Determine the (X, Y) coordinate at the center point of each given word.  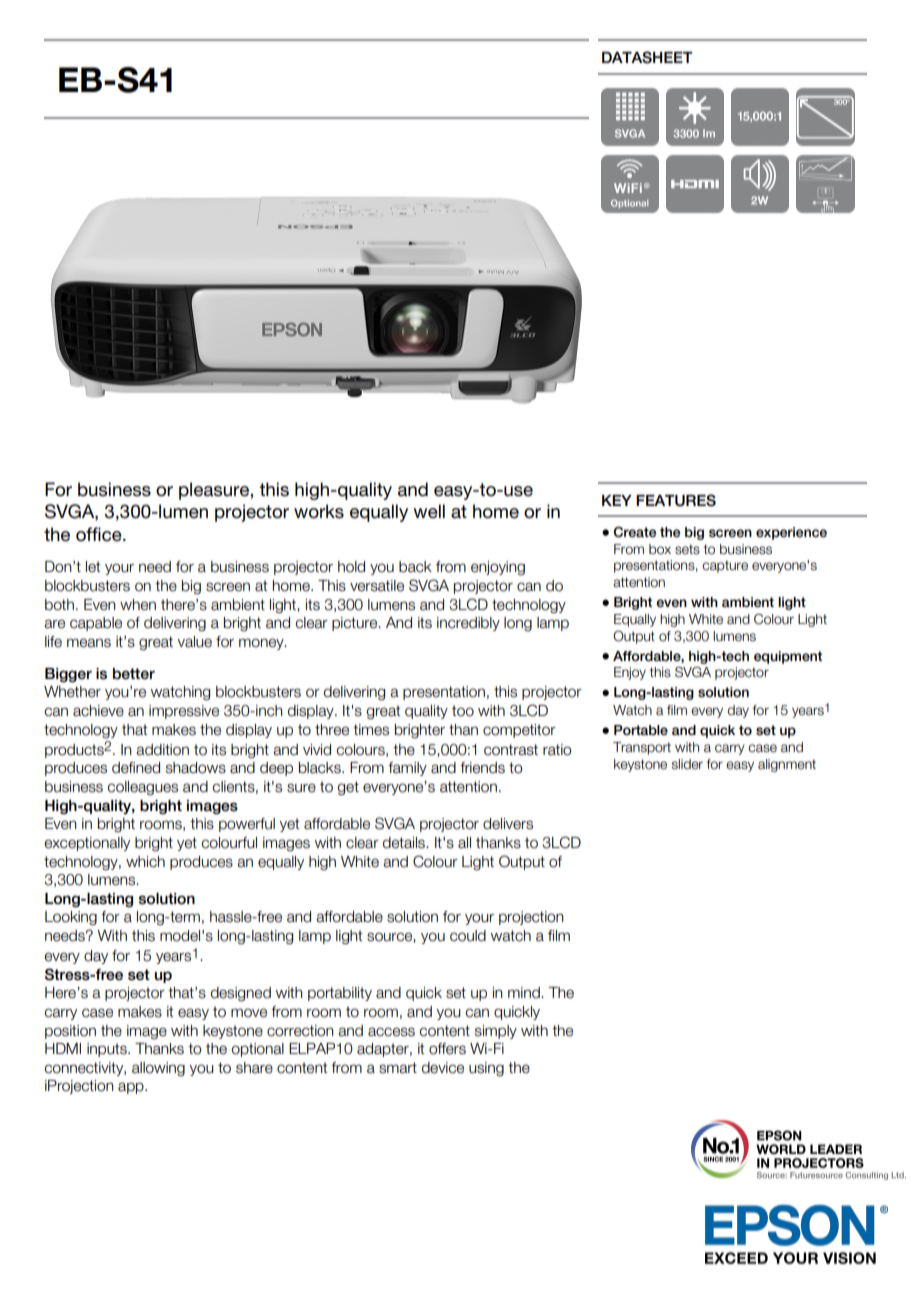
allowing (158, 1069)
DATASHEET (647, 57)
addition (162, 750)
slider (687, 764)
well (429, 511)
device (443, 1068)
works (319, 511)
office (100, 534)
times (371, 730)
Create (634, 532)
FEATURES (676, 500)
